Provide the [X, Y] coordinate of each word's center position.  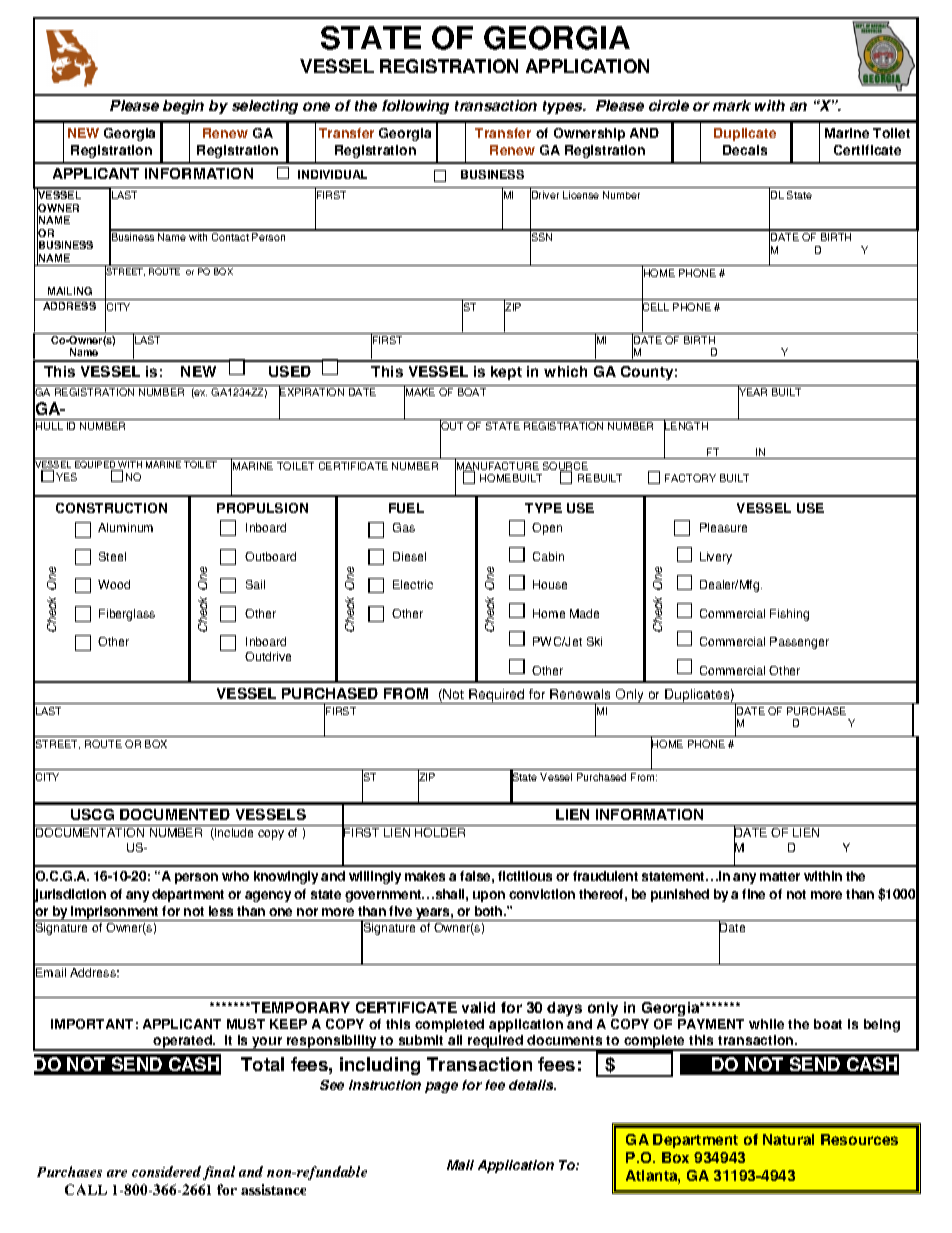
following [415, 107]
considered [166, 1171]
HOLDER [440, 832]
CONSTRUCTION [111, 508]
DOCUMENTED [175, 814]
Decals [745, 150]
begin [183, 107]
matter [780, 876]
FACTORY [690, 478]
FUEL [406, 508]
